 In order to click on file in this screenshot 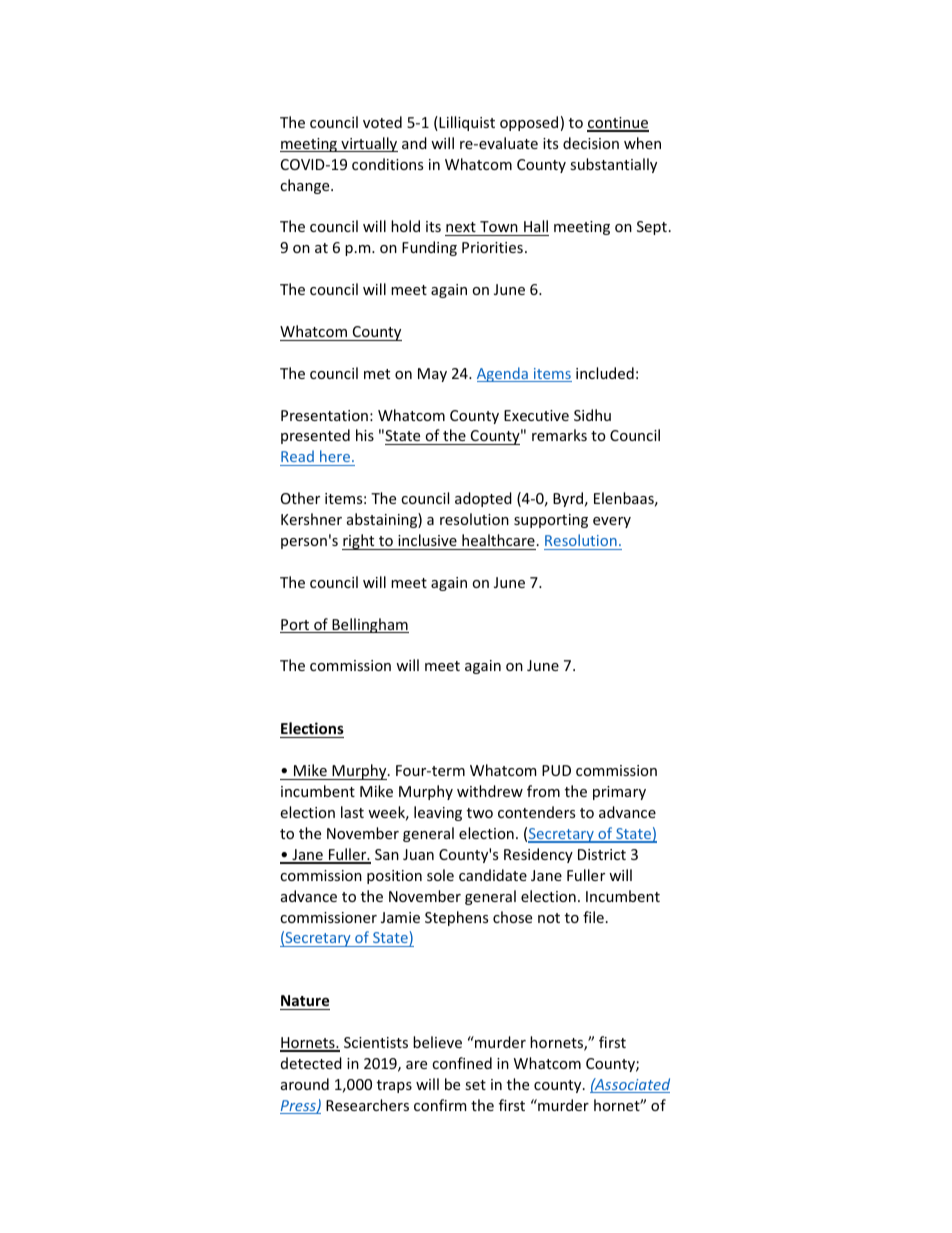, I will do `click(593, 917)`.
